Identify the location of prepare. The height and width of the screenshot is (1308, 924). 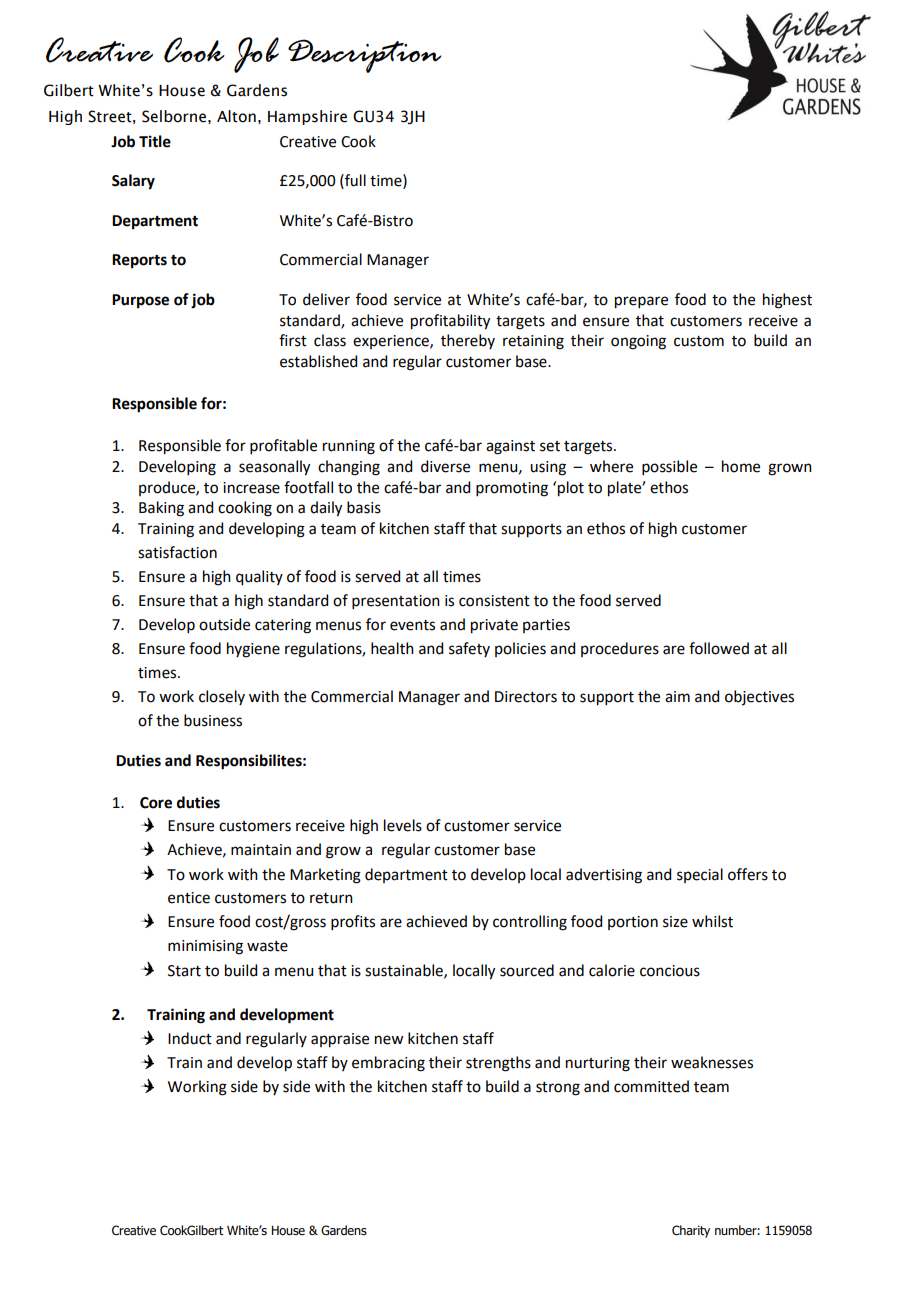
(641, 302).
